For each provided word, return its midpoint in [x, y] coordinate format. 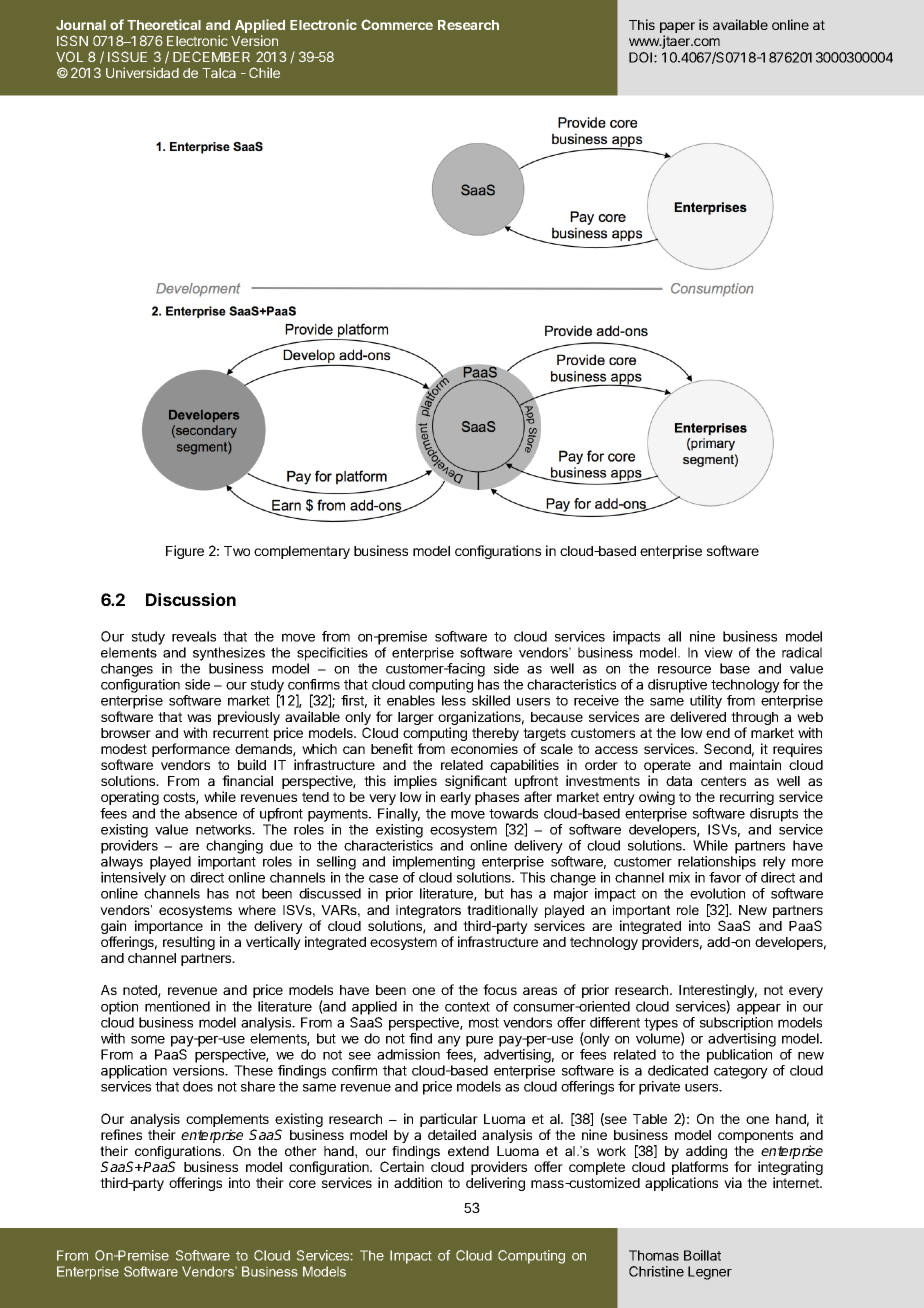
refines [121, 1134]
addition [418, 1182]
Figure [185, 552]
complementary [302, 552]
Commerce [397, 24]
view [718, 652]
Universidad [142, 72]
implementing [434, 863]
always [122, 863]
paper [677, 29]
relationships [717, 863]
